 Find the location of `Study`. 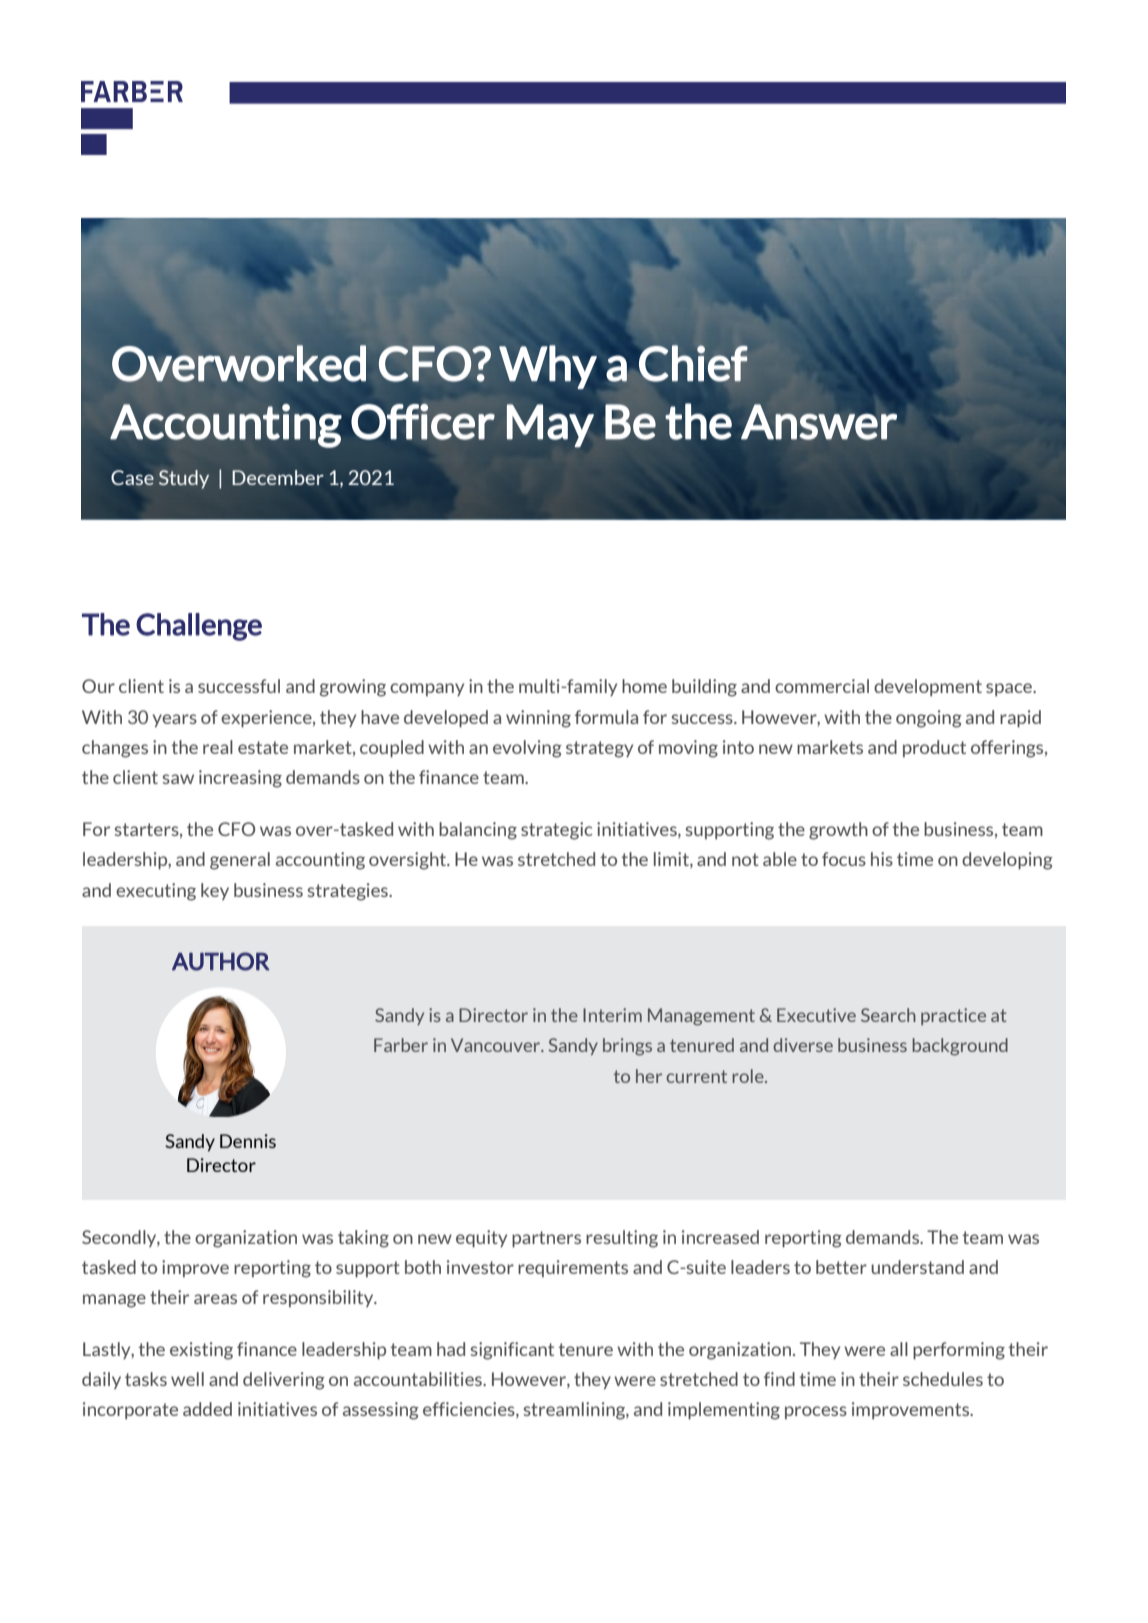

Study is located at coordinates (184, 479).
